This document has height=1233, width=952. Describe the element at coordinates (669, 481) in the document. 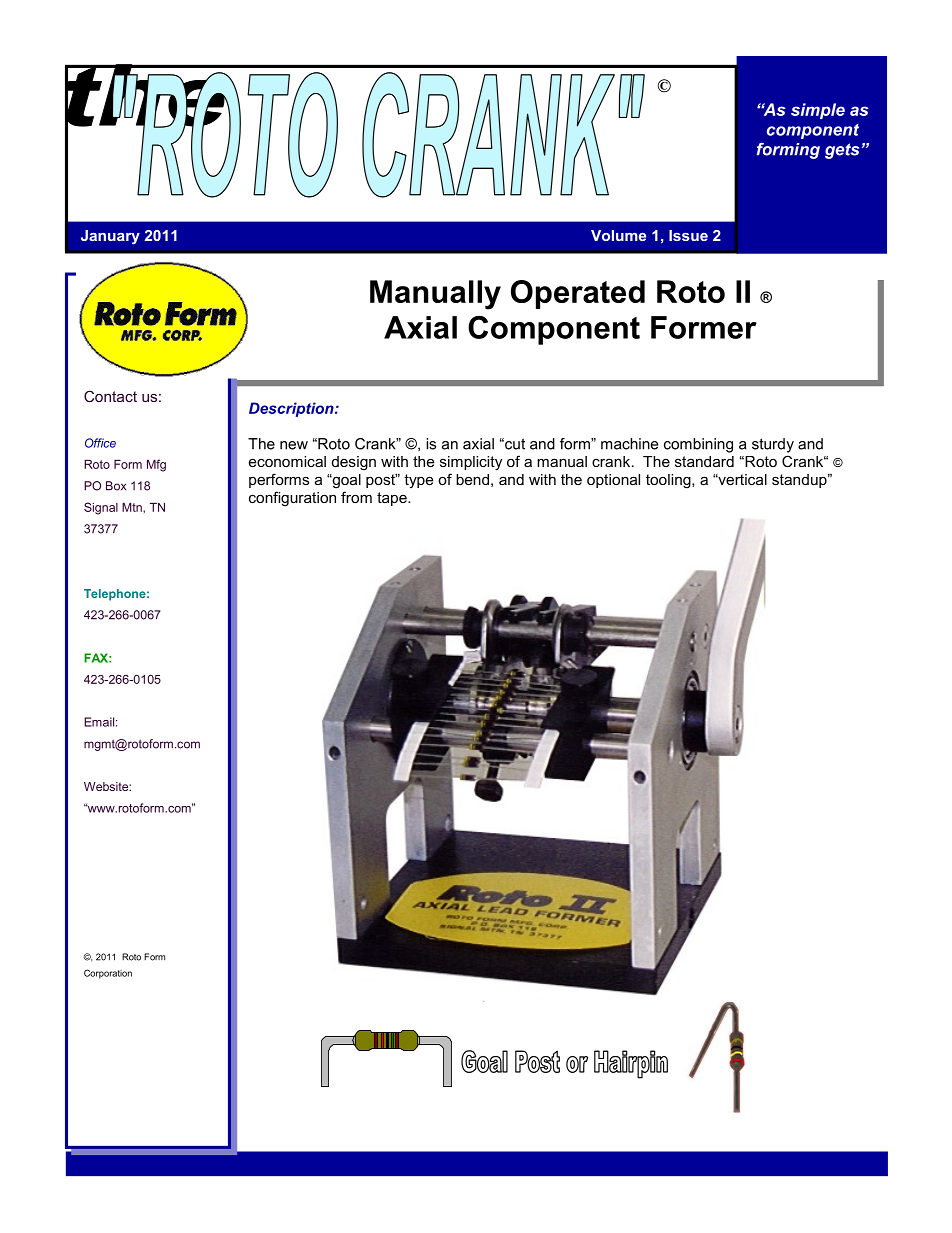

I see `tooling` at that location.
